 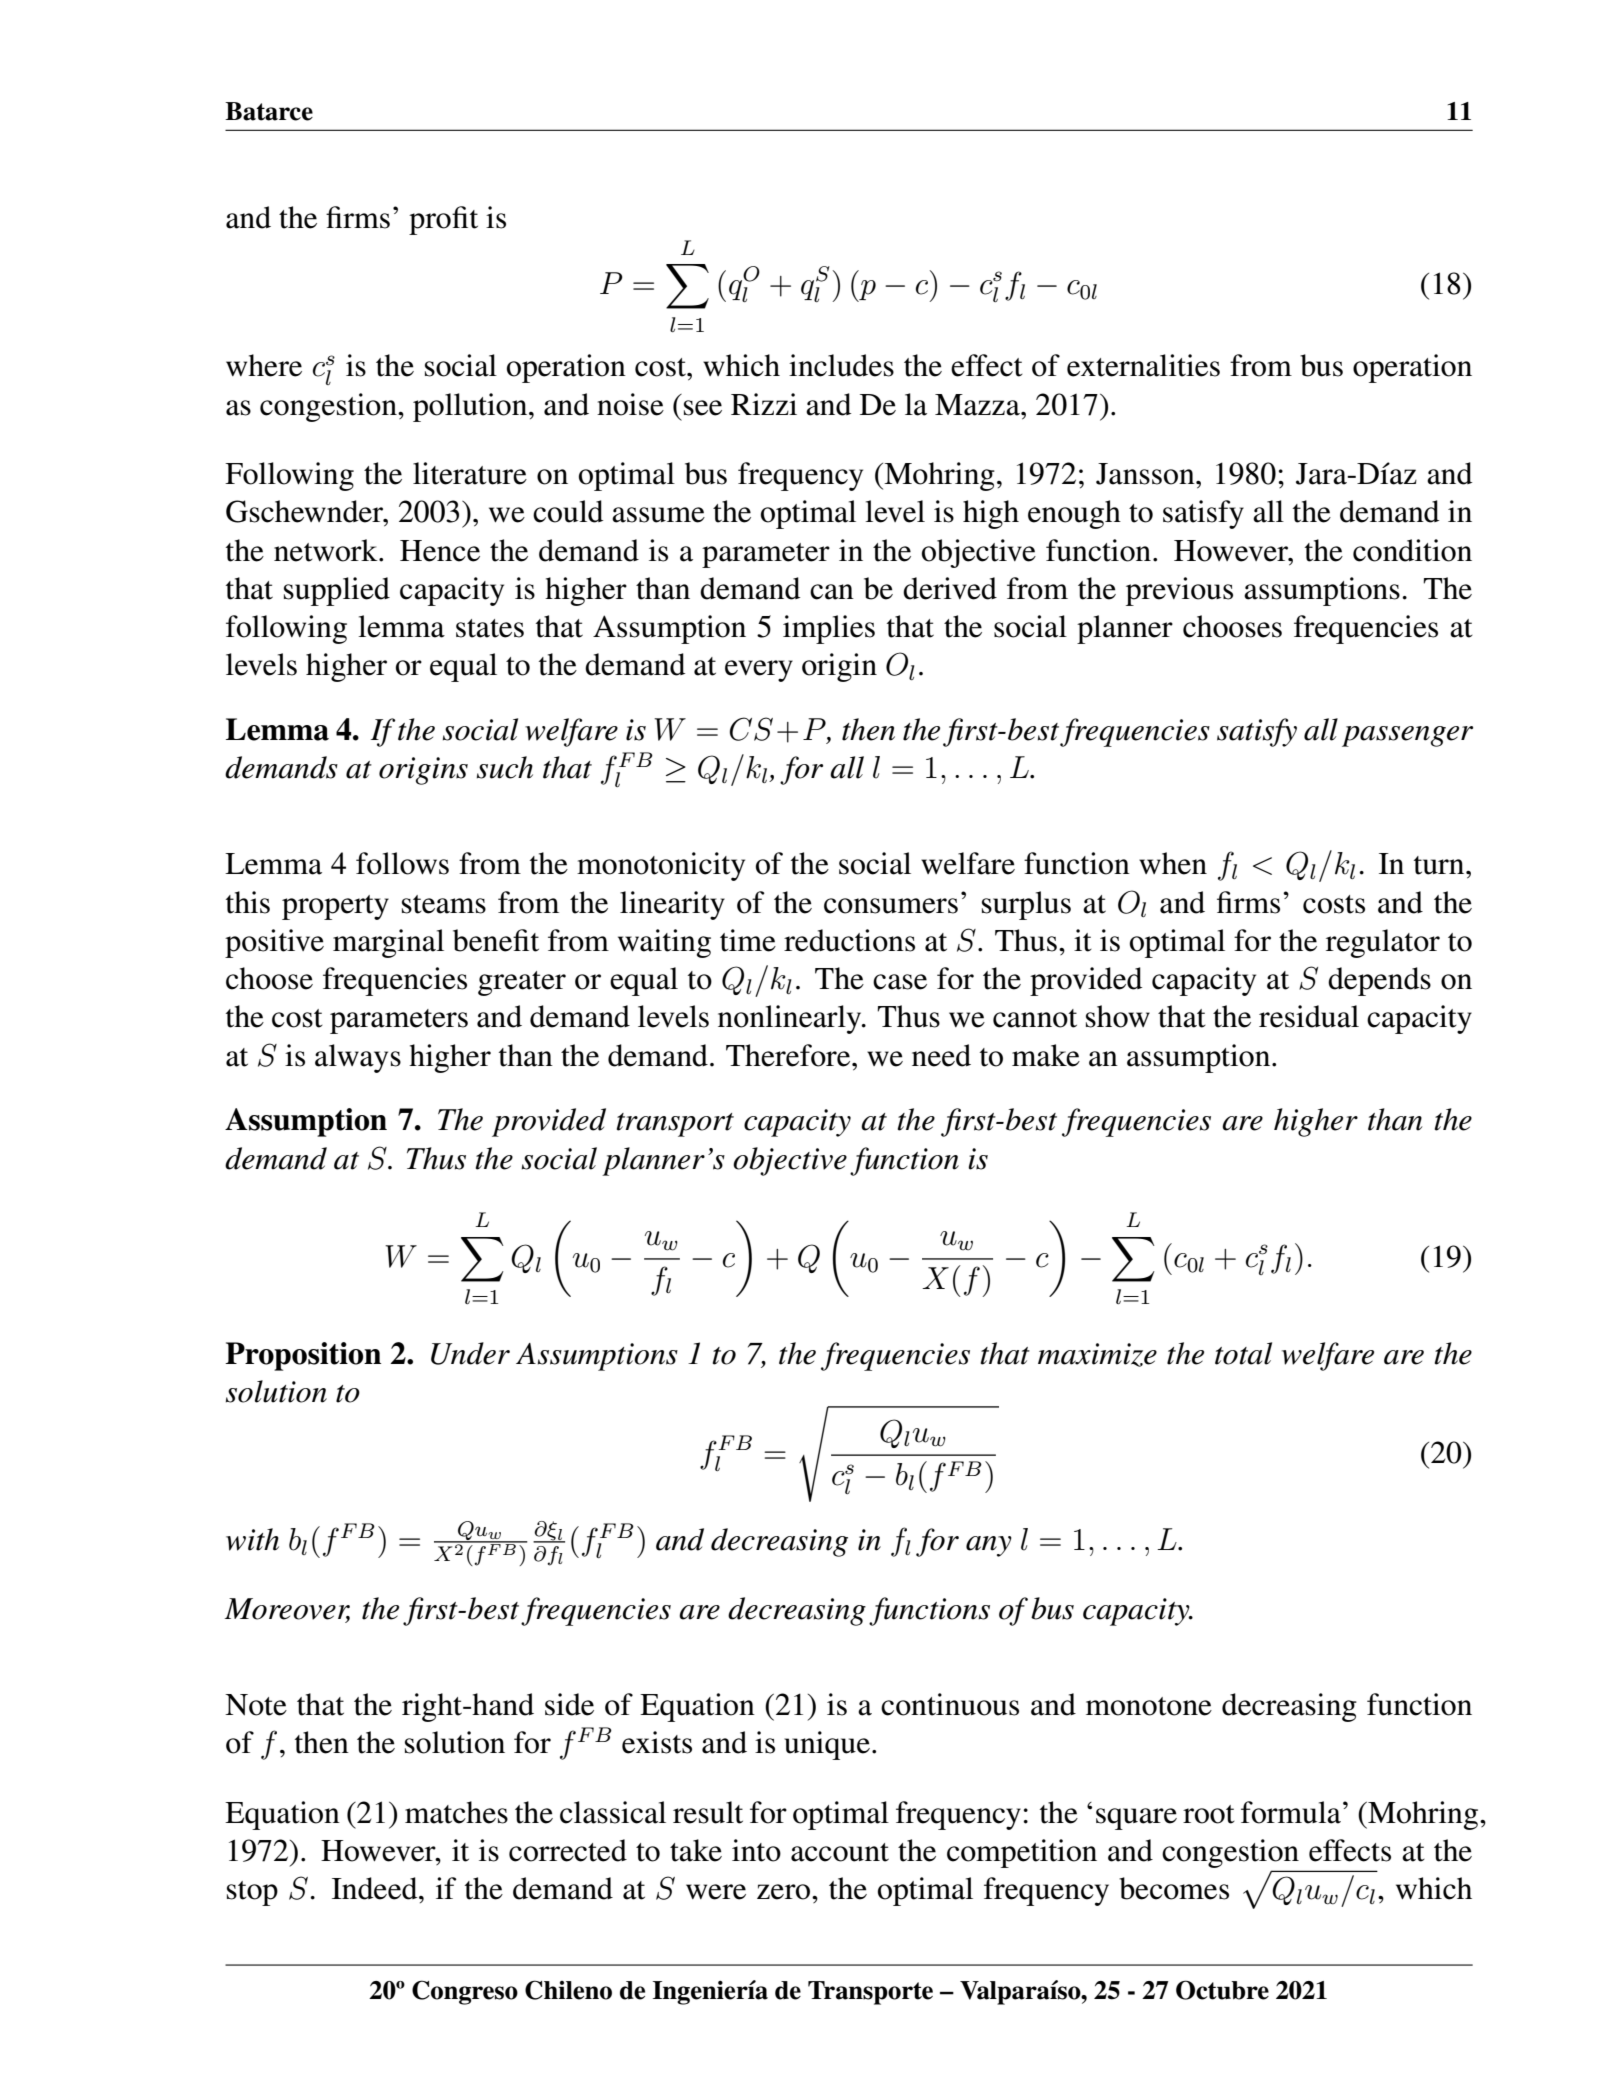 I want to click on when, so click(x=1173, y=863).
